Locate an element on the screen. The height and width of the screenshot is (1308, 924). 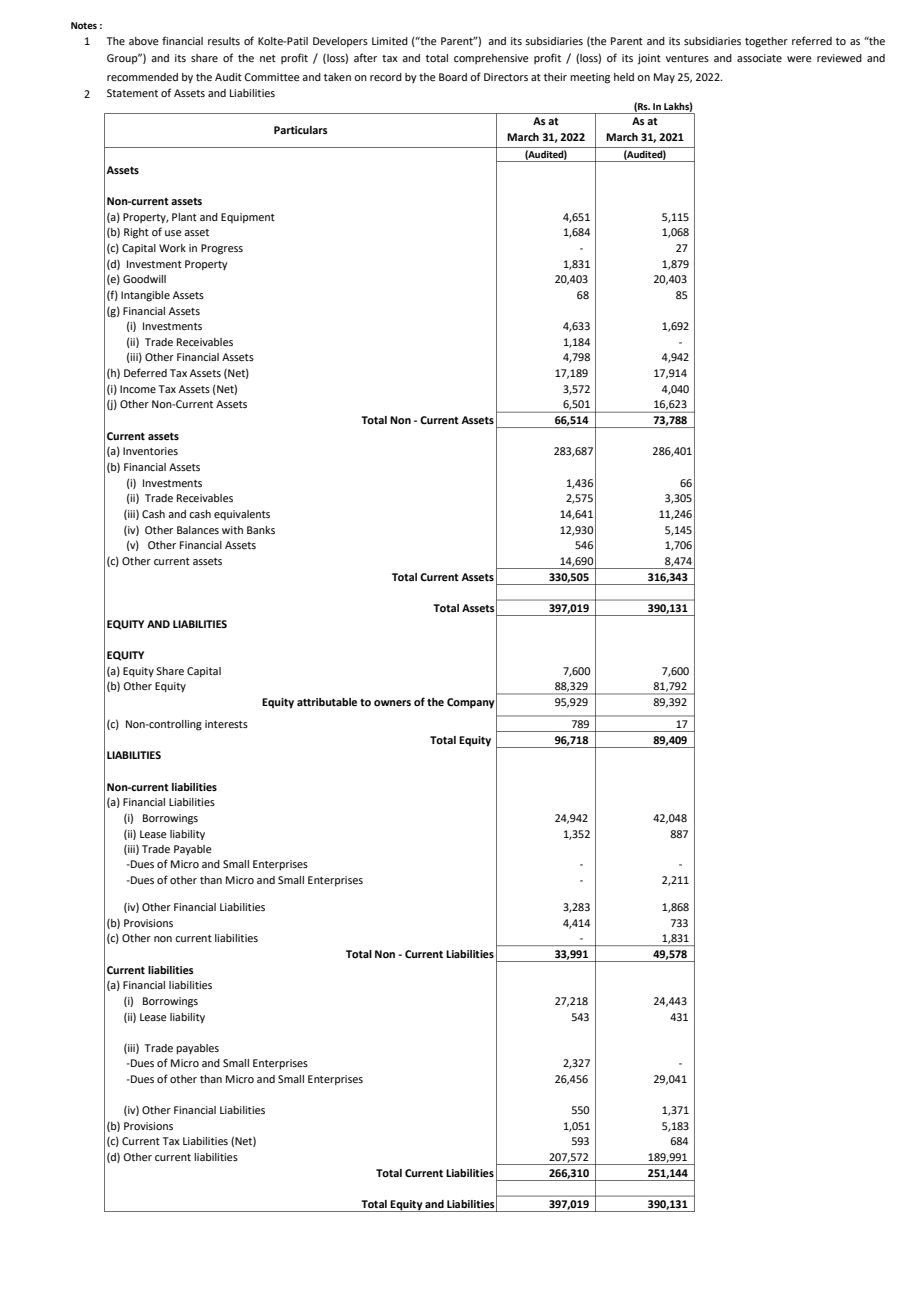
Inventories is located at coordinates (150, 451).
